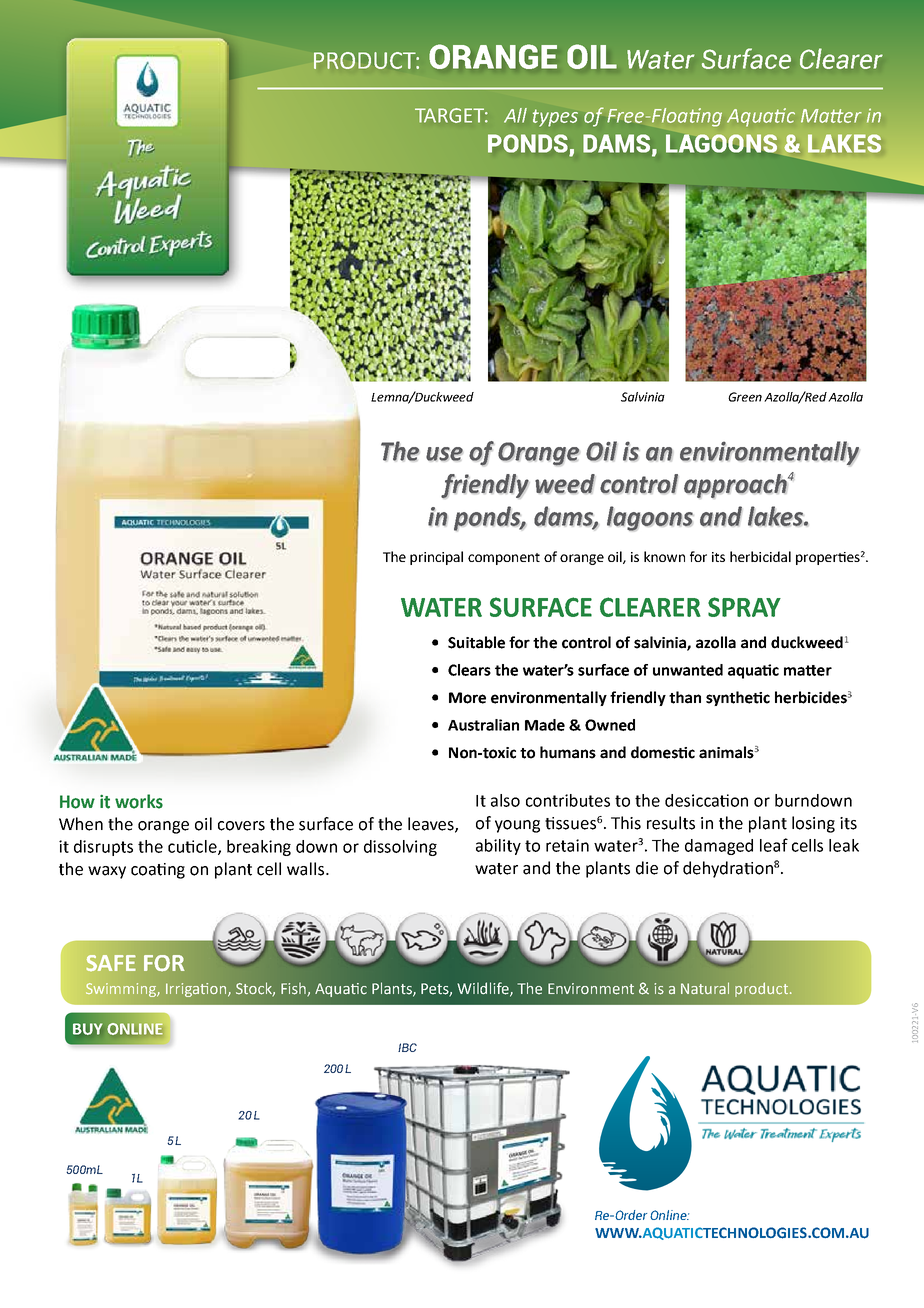  Describe the element at coordinates (469, 670) in the document. I see `Clears` at that location.
